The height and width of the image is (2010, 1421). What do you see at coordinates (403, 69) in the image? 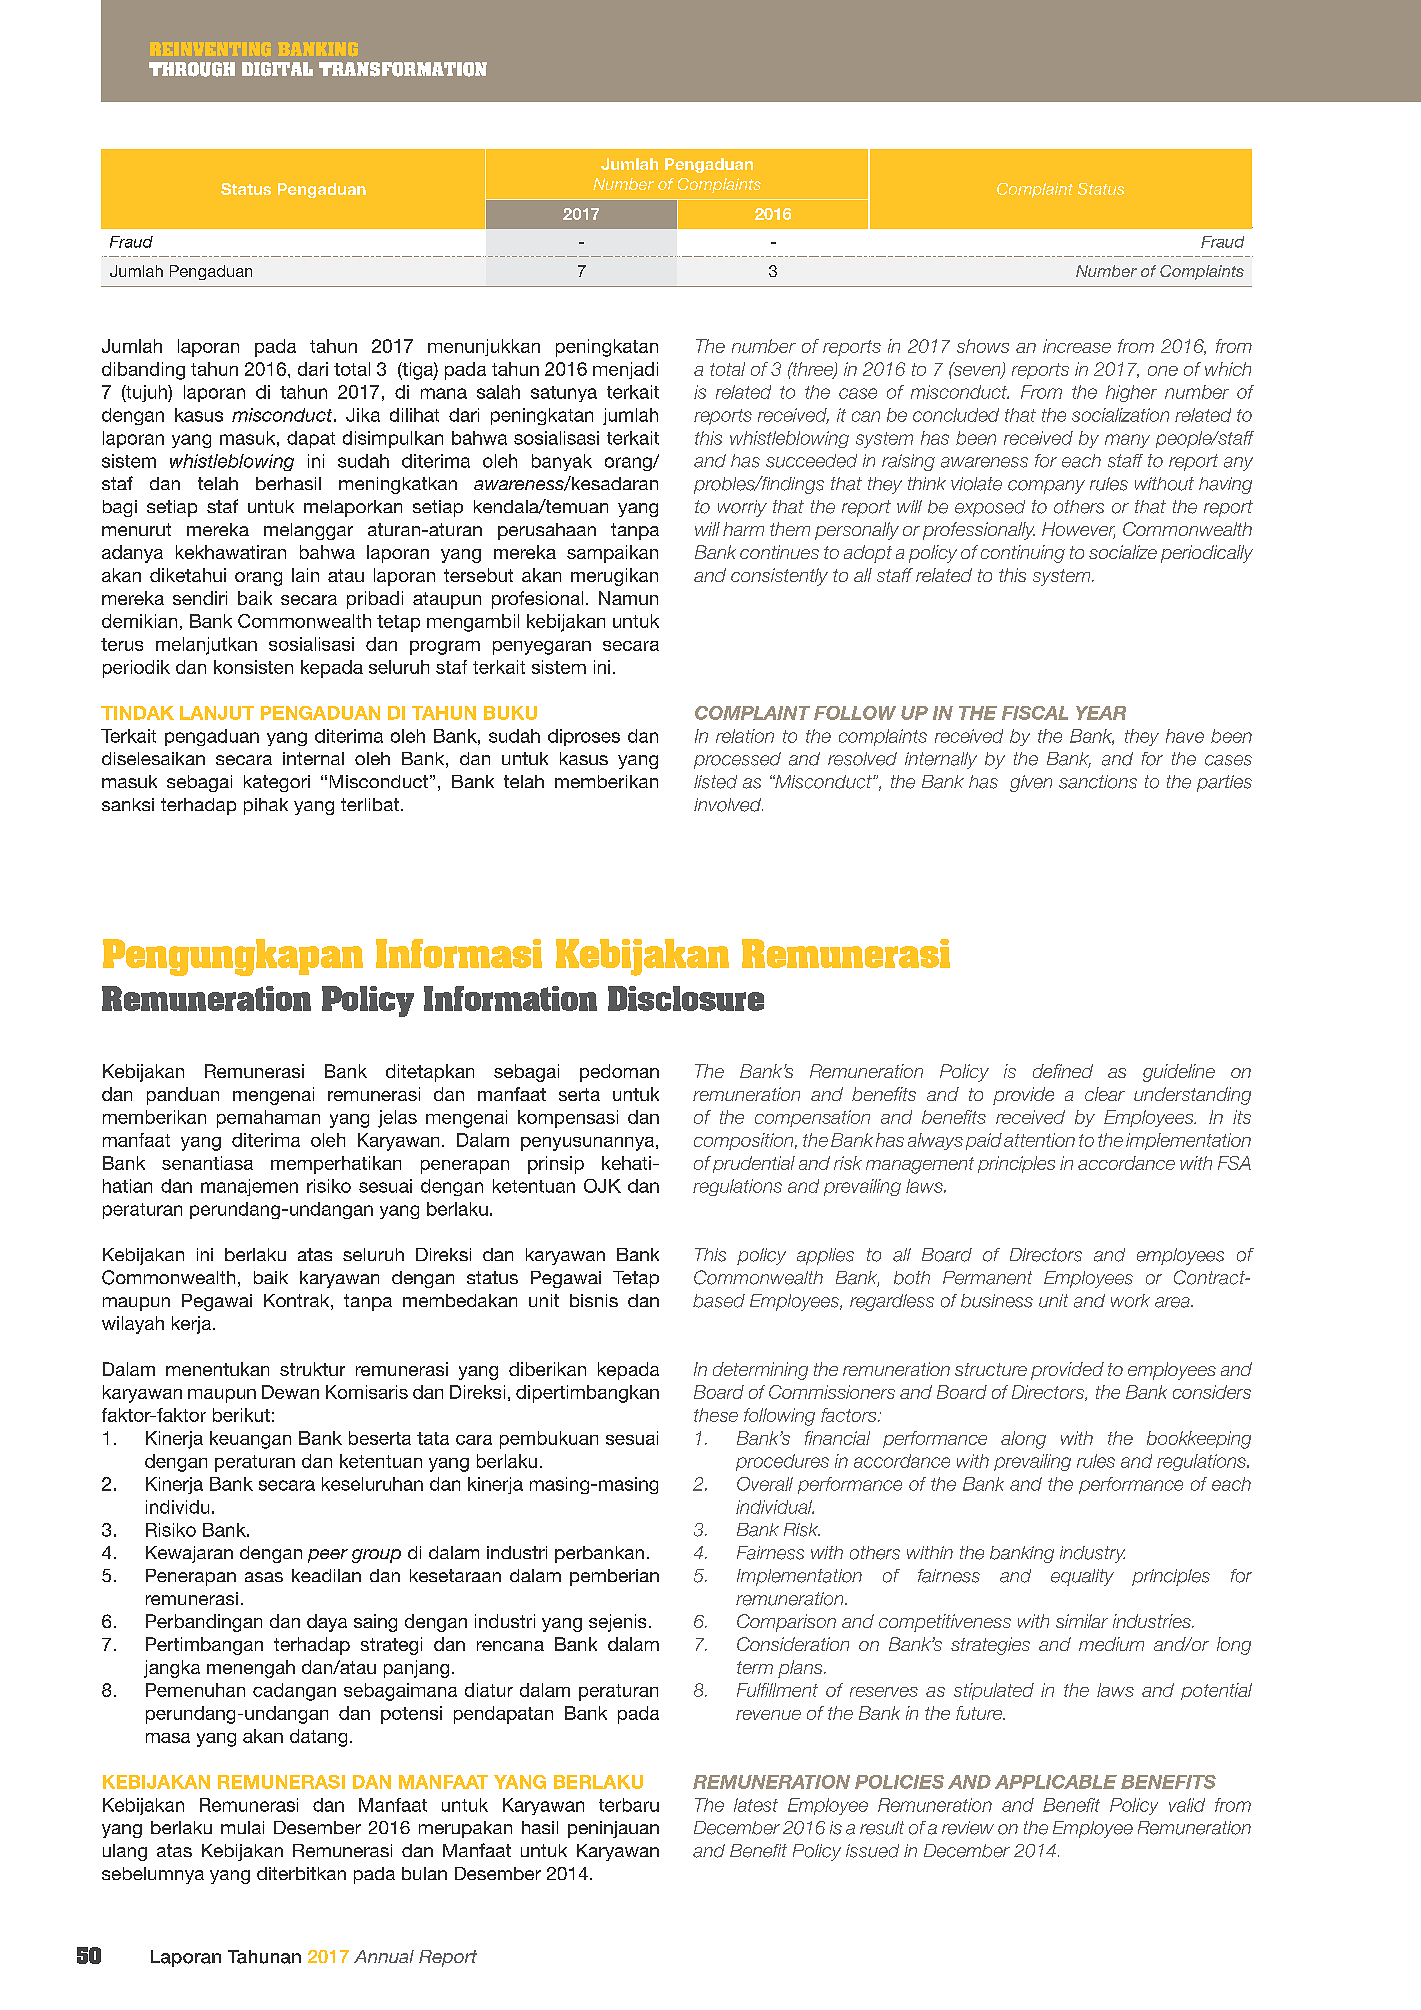
I see `TRANSFORMATION` at bounding box center [403, 69].
